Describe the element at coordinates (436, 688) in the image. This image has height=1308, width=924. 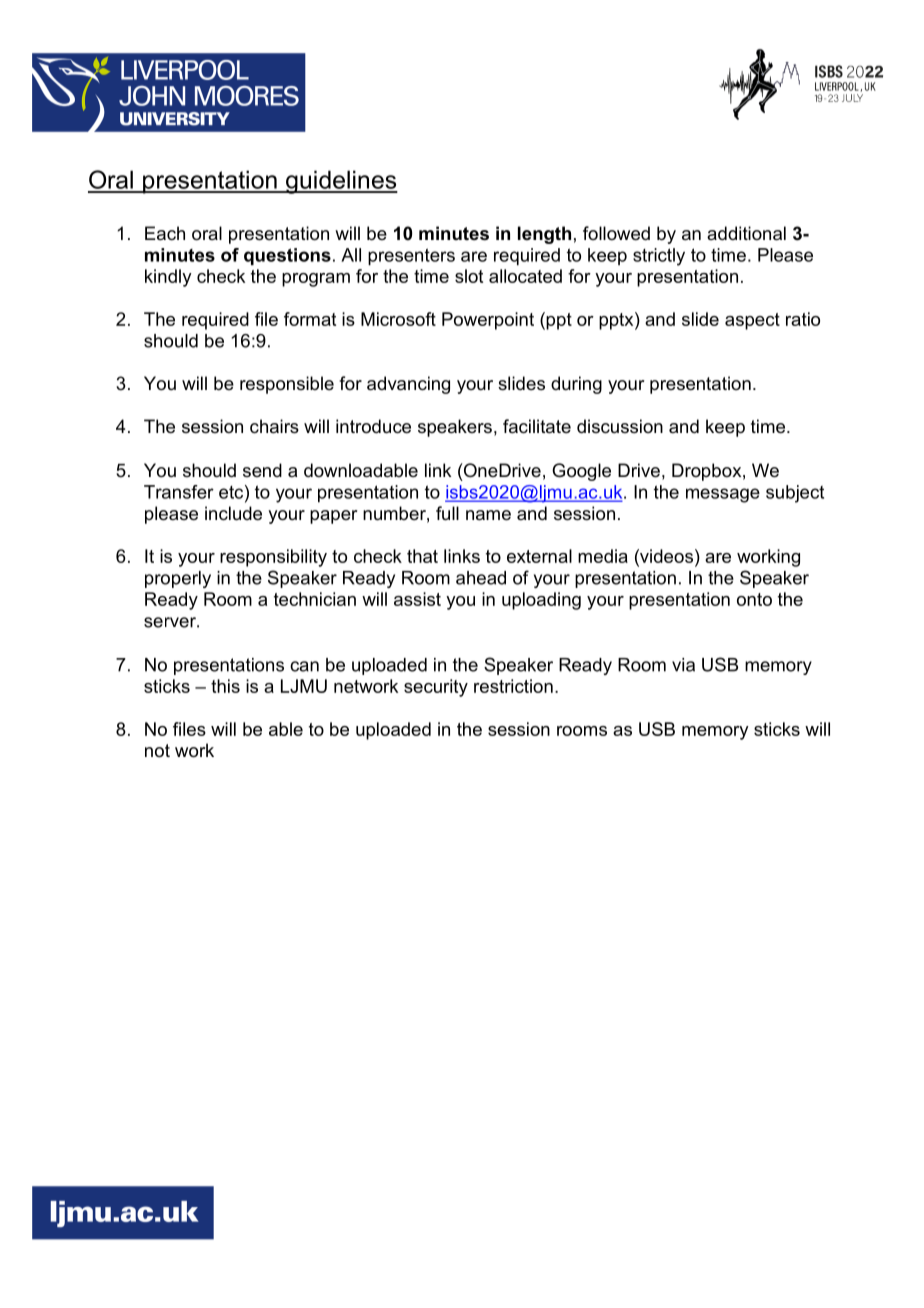
I see `security` at that location.
